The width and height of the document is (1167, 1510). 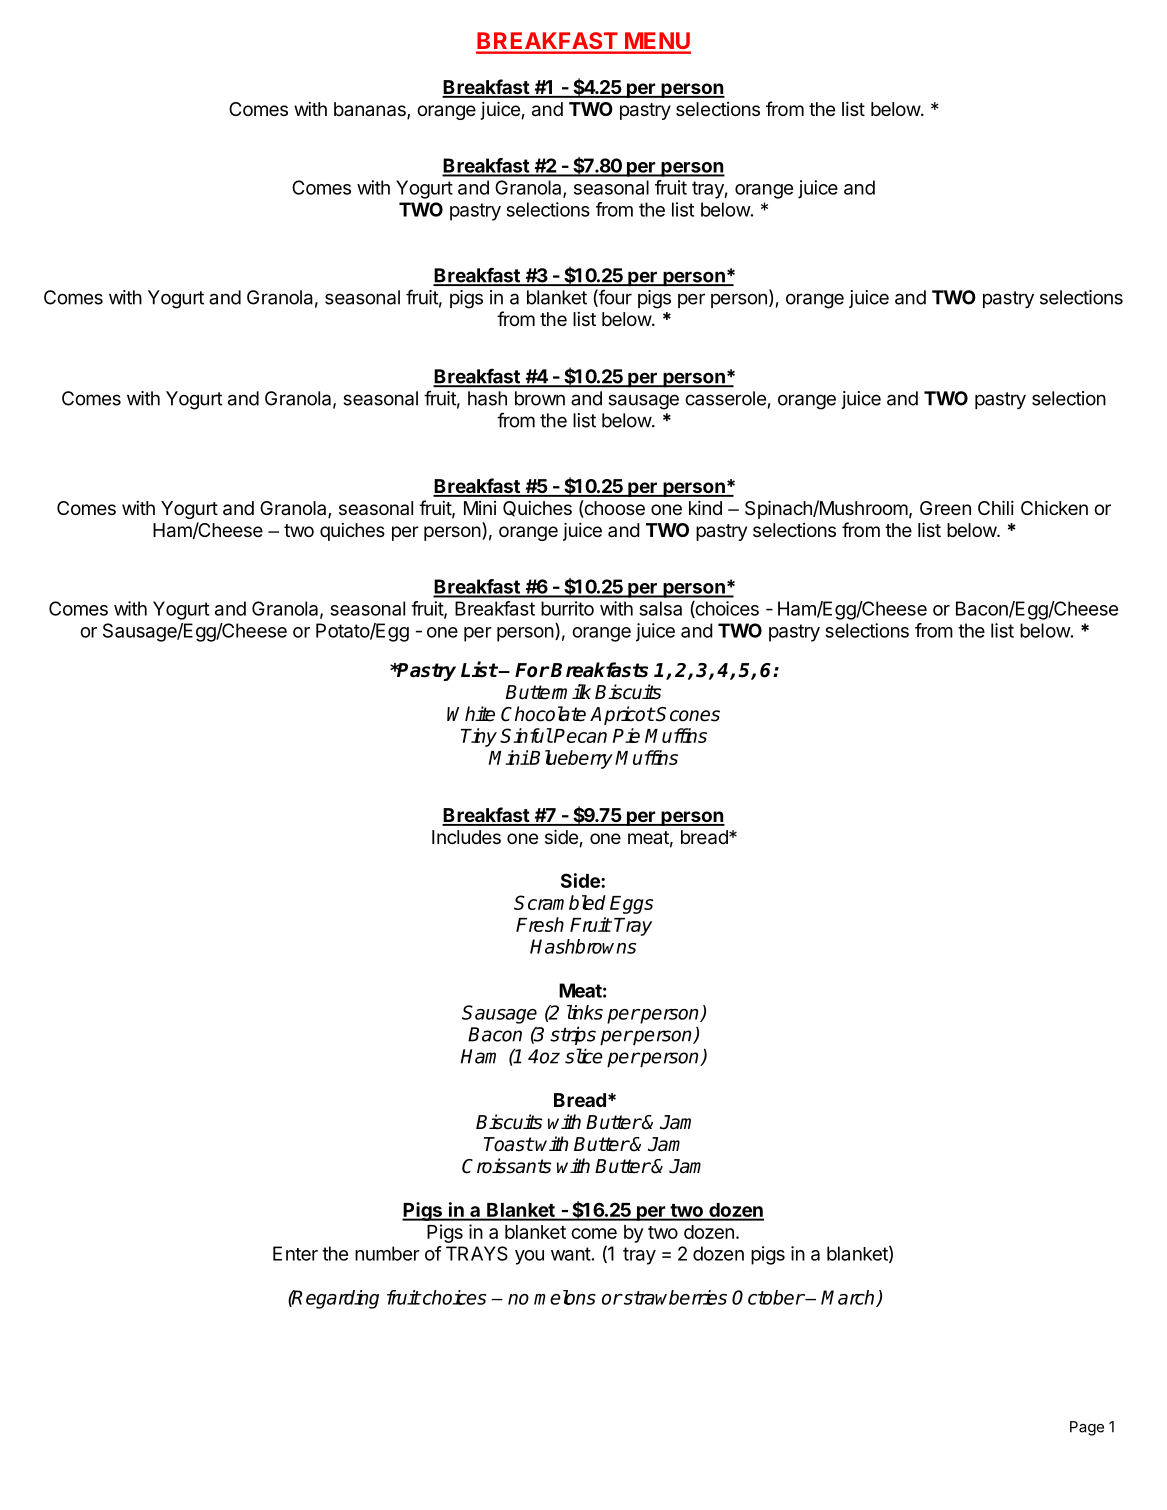 What do you see at coordinates (371, 110) in the document?
I see `bananas` at bounding box center [371, 110].
